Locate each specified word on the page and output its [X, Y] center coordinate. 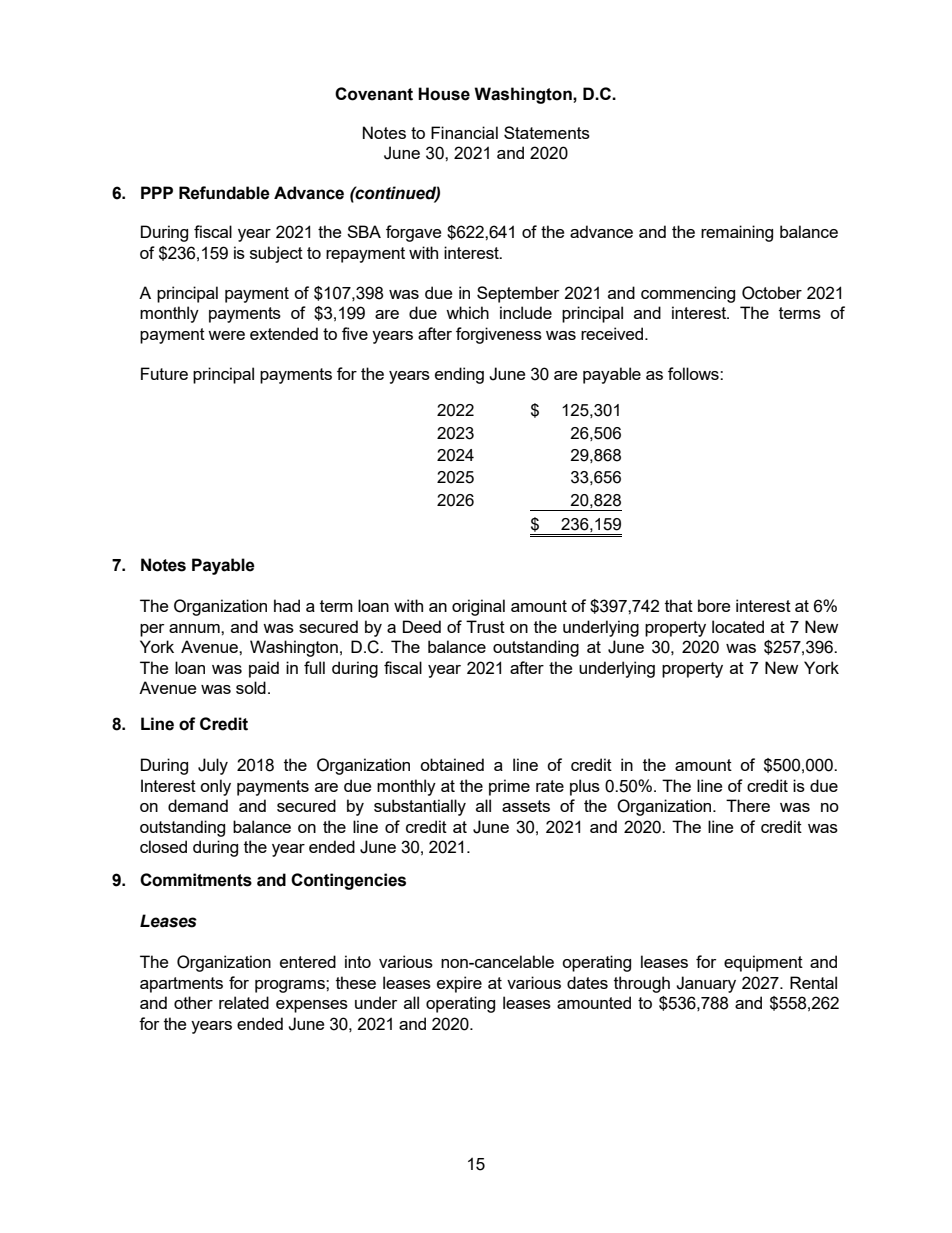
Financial [464, 132]
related [244, 1002]
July [213, 766]
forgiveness [499, 335]
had [287, 605]
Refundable [224, 193]
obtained [452, 764]
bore [714, 605]
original [478, 607]
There [748, 805]
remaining [737, 233]
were [226, 335]
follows [694, 373]
